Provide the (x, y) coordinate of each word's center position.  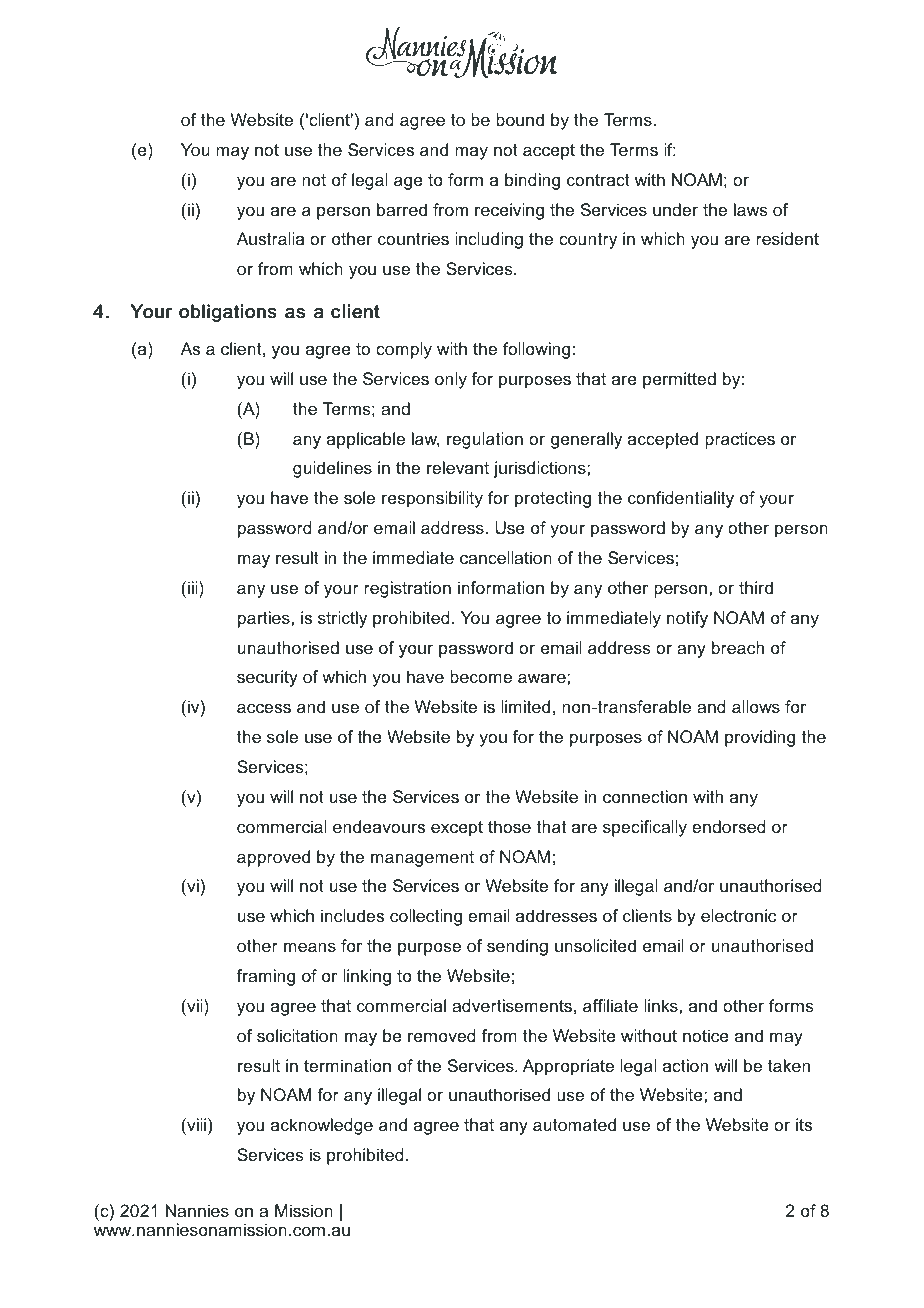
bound (520, 119)
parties (265, 619)
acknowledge (322, 1126)
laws (751, 209)
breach (738, 647)
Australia (270, 238)
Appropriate (568, 1067)
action (685, 1065)
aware (543, 678)
